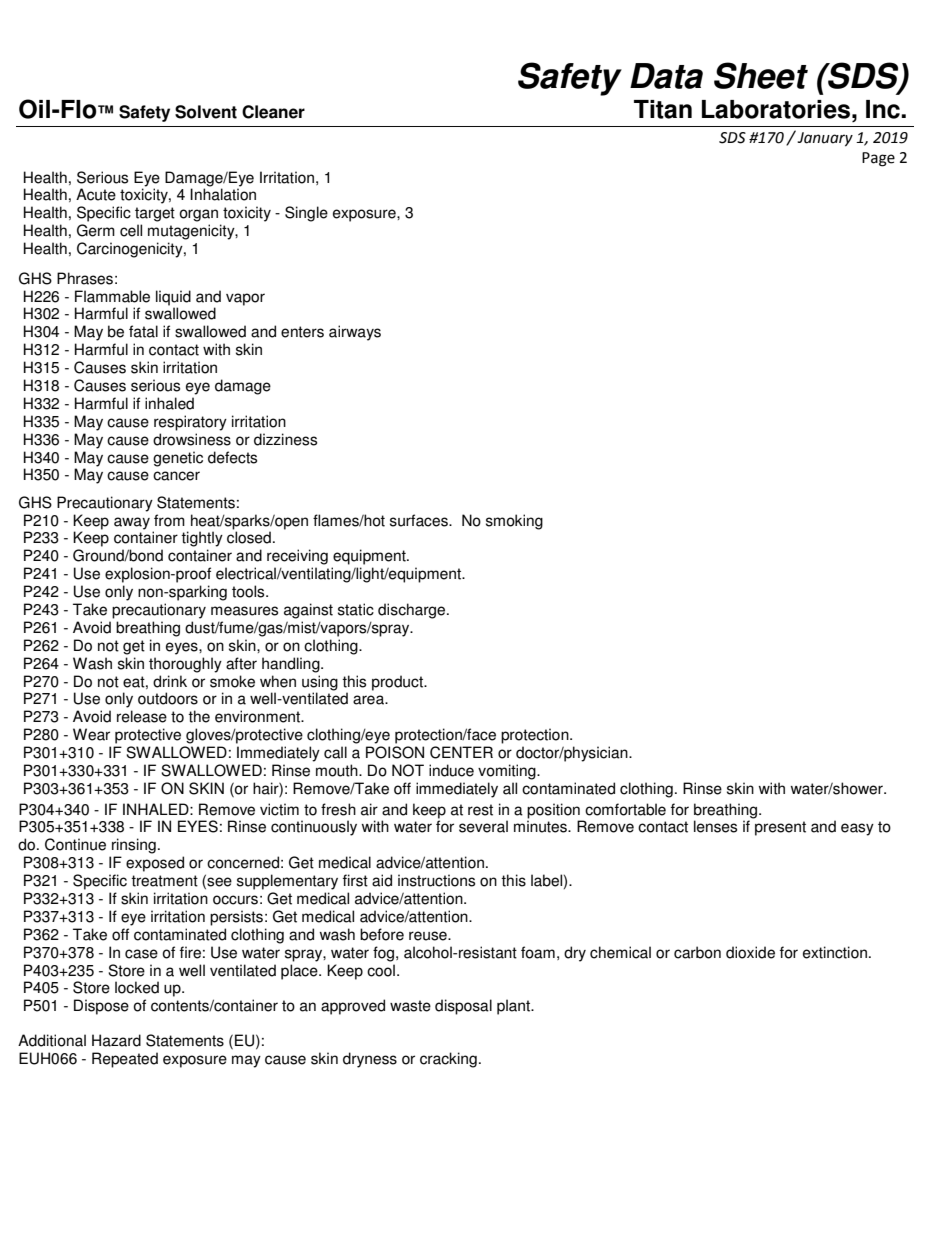 This page has height=1233, width=952. What do you see at coordinates (413, 611) in the page?
I see `discharge` at bounding box center [413, 611].
